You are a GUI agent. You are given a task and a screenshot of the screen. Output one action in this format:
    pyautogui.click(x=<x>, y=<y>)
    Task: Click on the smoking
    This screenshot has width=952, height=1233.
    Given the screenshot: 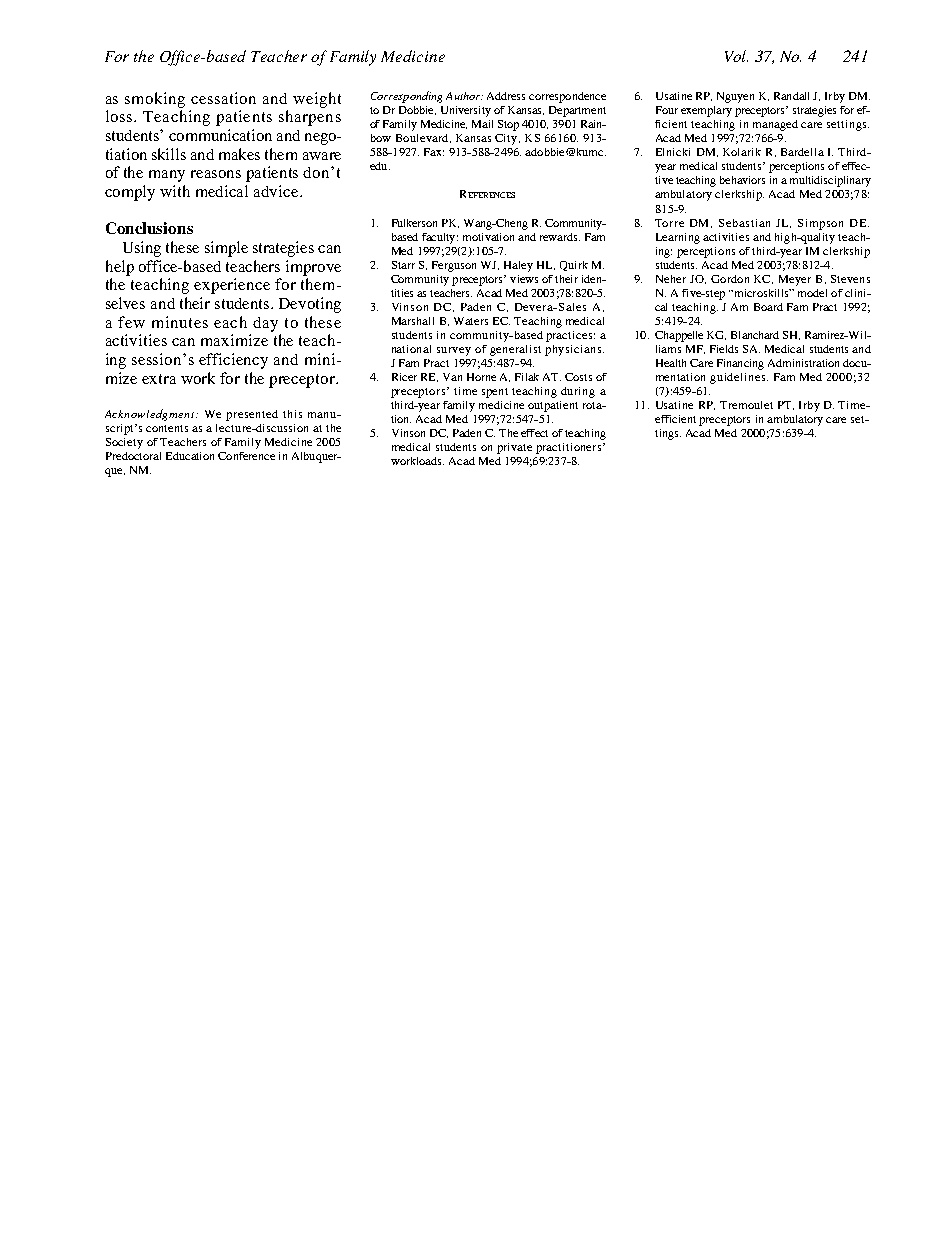 What is the action you would take?
    pyautogui.click(x=155, y=100)
